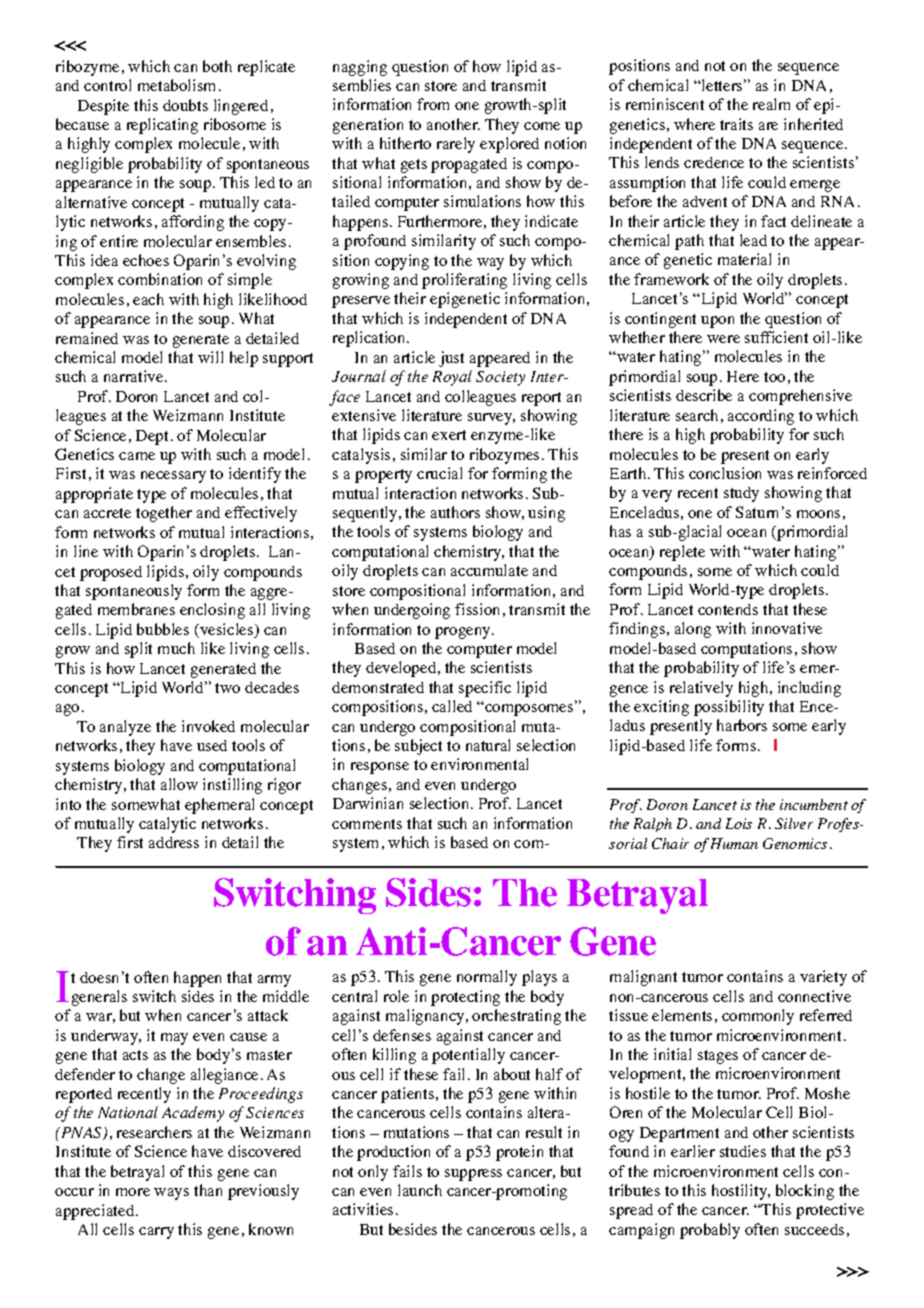  What do you see at coordinates (420, 1190) in the screenshot?
I see `launch` at bounding box center [420, 1190].
